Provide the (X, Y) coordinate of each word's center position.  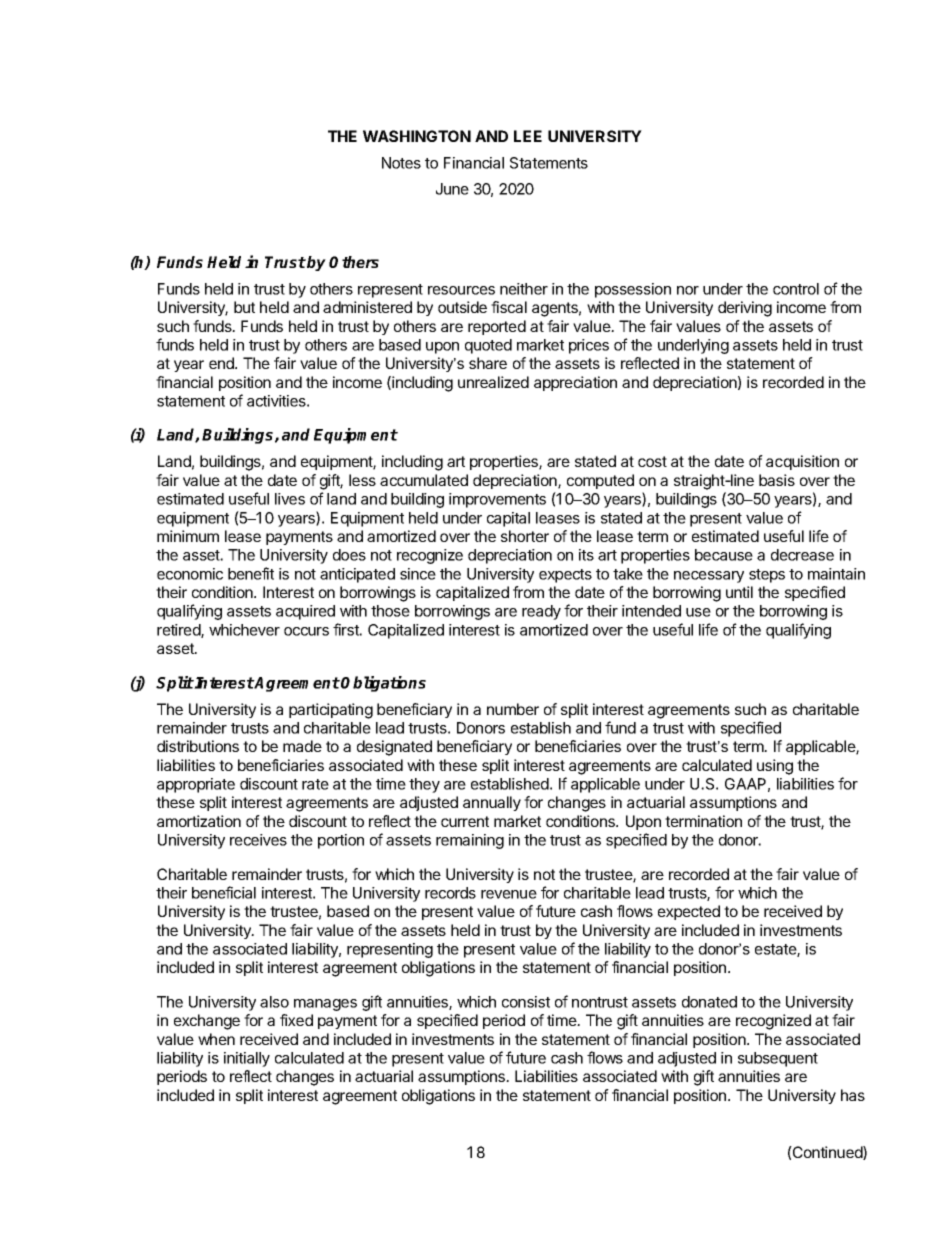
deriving (745, 309)
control (796, 289)
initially (247, 1059)
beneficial (224, 892)
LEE (528, 136)
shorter (525, 536)
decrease (802, 555)
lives (290, 499)
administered (367, 307)
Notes (401, 163)
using (775, 767)
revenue (509, 894)
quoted (488, 346)
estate (776, 950)
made (302, 746)
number (513, 709)
